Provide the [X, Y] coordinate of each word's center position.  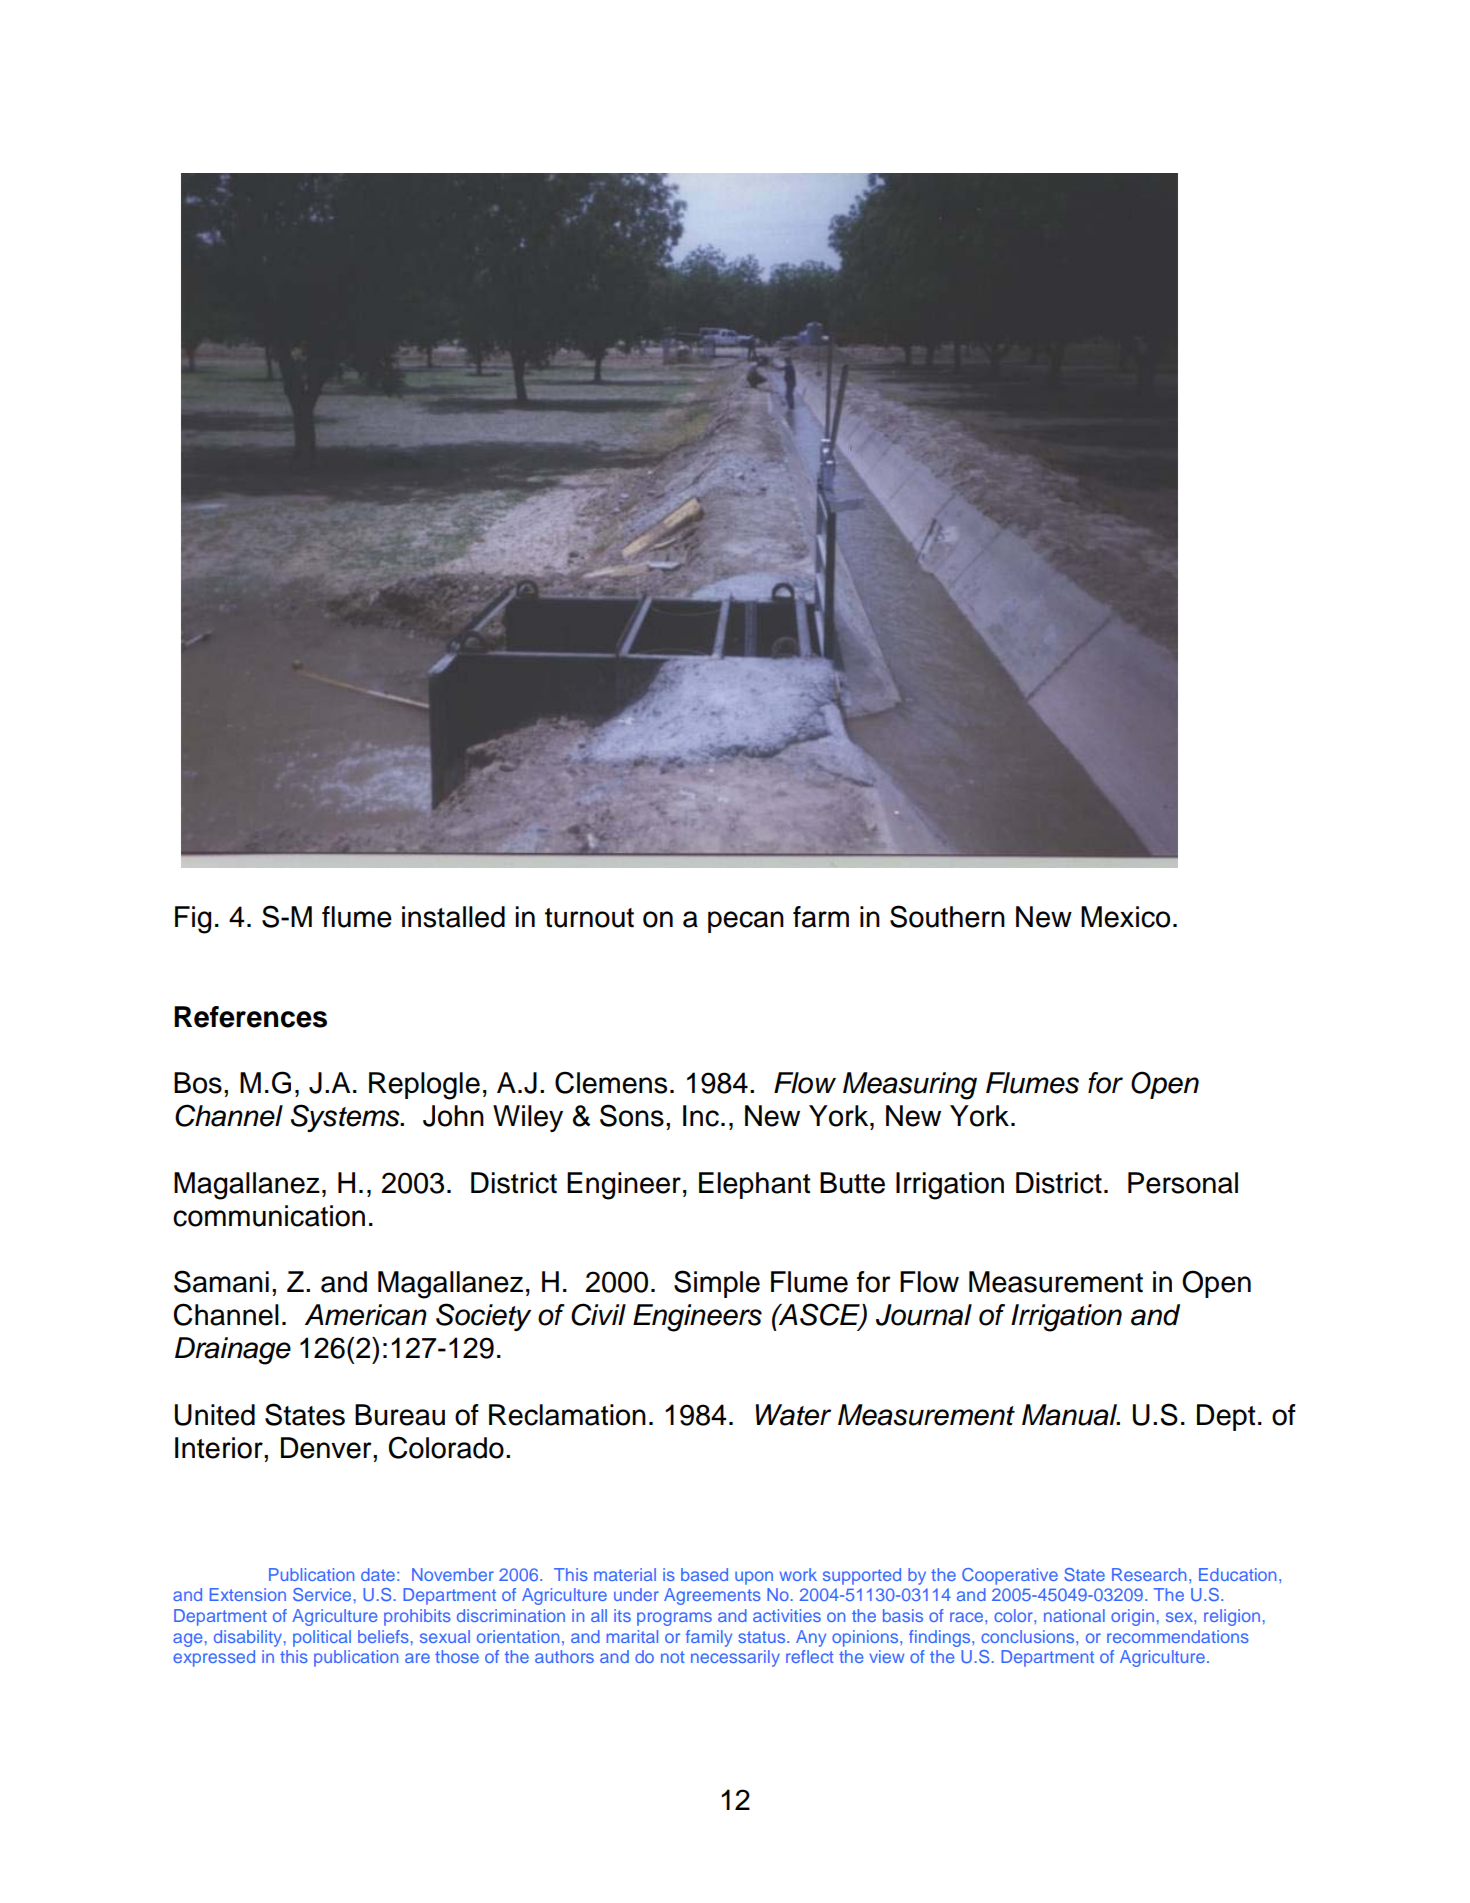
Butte [852, 1183]
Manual [1071, 1415]
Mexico [1125, 917]
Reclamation [567, 1415]
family [709, 1638]
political [322, 1638]
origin [1132, 1617]
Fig [193, 920]
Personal [1183, 1183]
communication [269, 1216]
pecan [746, 922]
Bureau [400, 1415]
